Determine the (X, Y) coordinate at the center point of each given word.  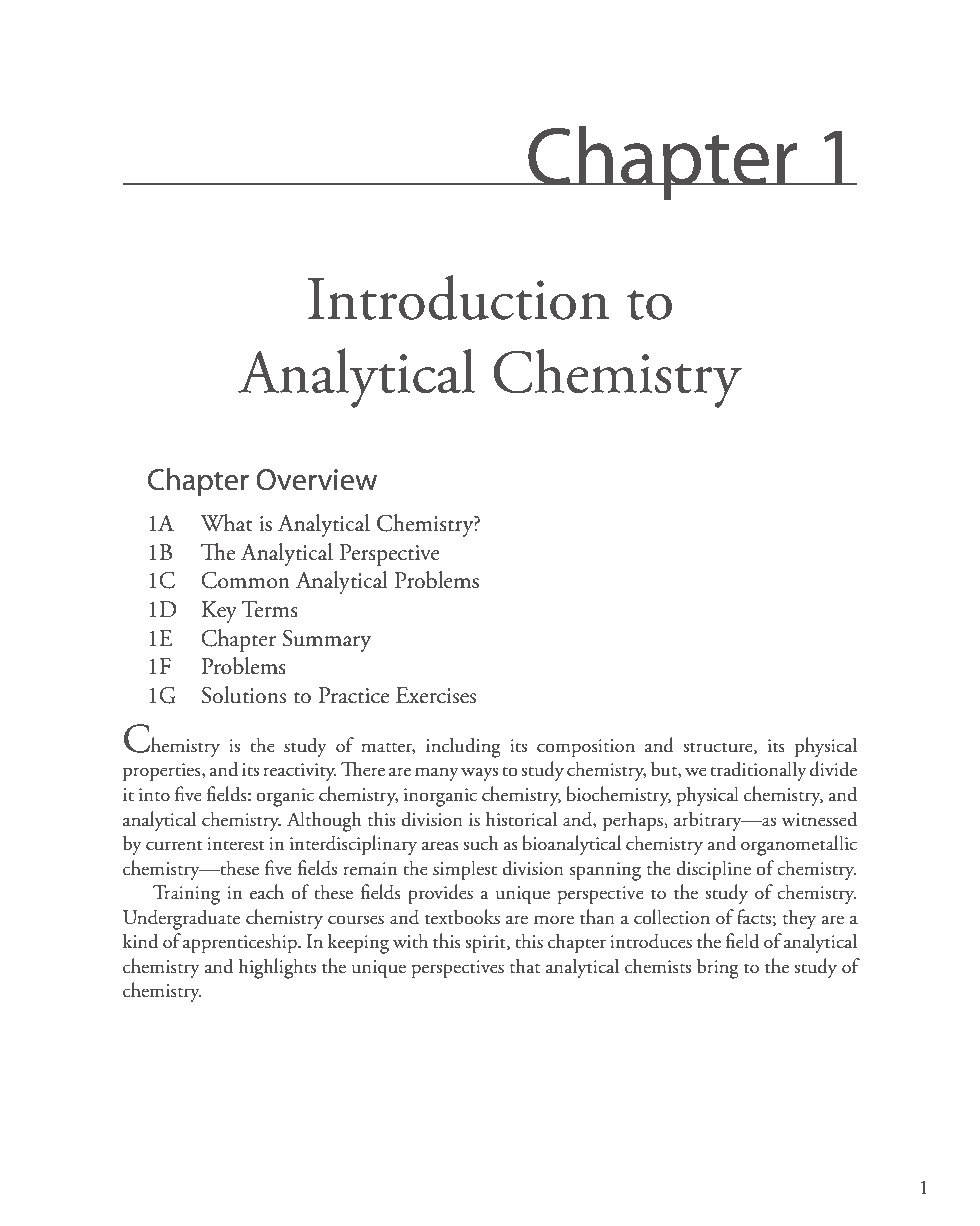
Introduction (458, 297)
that (525, 966)
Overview (316, 480)
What (226, 523)
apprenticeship (241, 943)
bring (718, 968)
